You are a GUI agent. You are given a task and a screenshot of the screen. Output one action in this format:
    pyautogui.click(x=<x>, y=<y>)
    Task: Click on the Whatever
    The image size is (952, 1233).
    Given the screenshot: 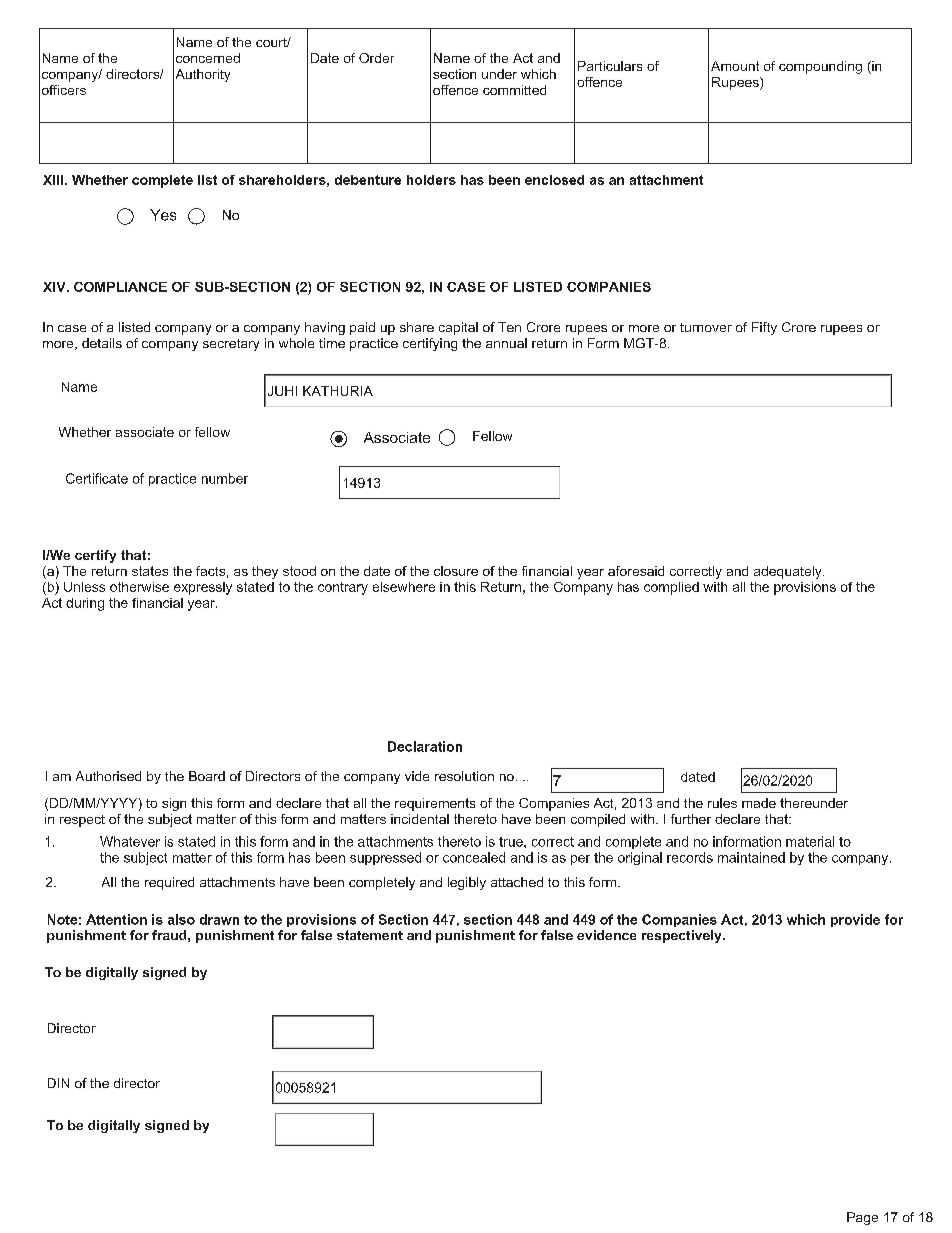 What is the action you would take?
    pyautogui.click(x=130, y=841)
